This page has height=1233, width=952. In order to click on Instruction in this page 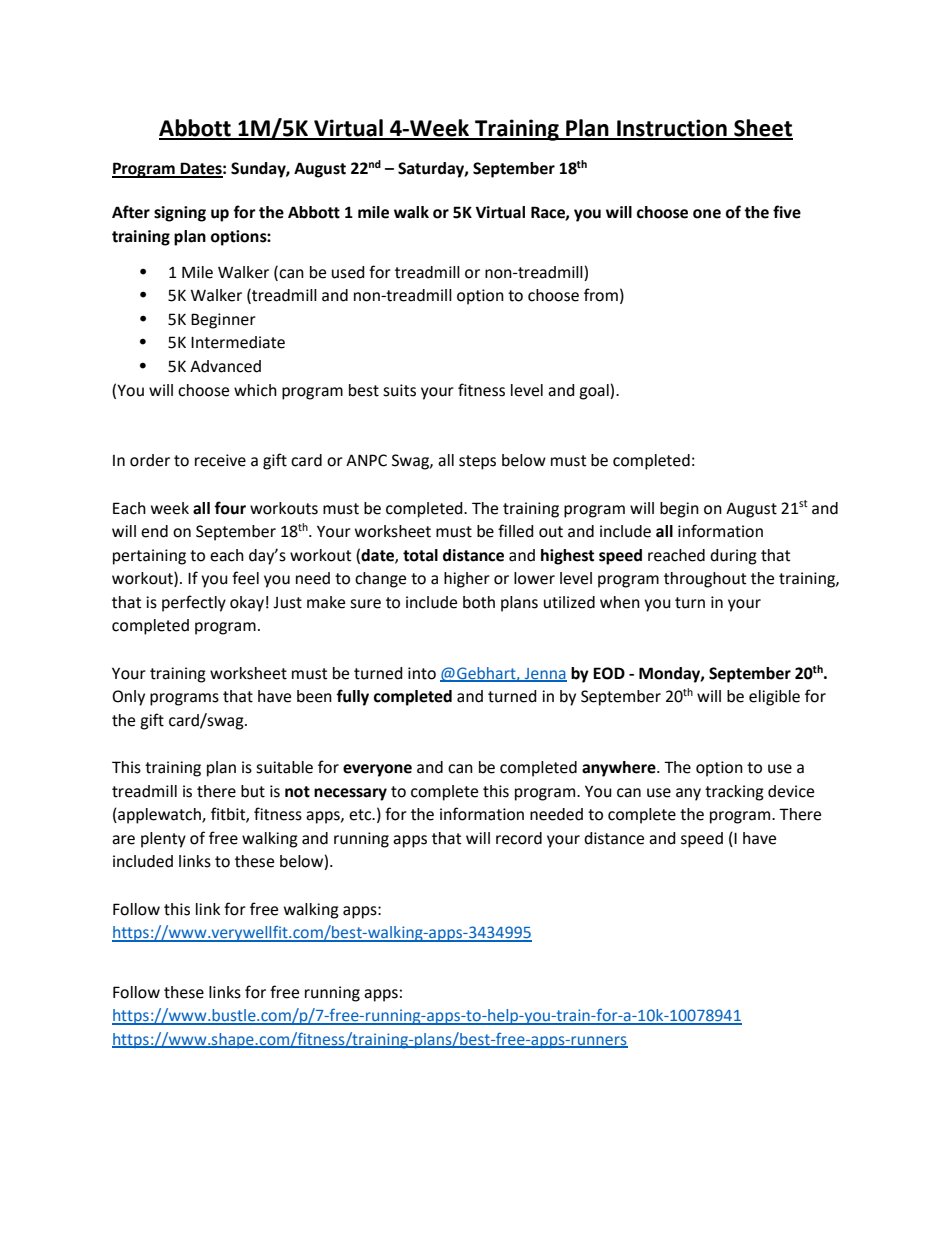, I will do `click(672, 129)`.
